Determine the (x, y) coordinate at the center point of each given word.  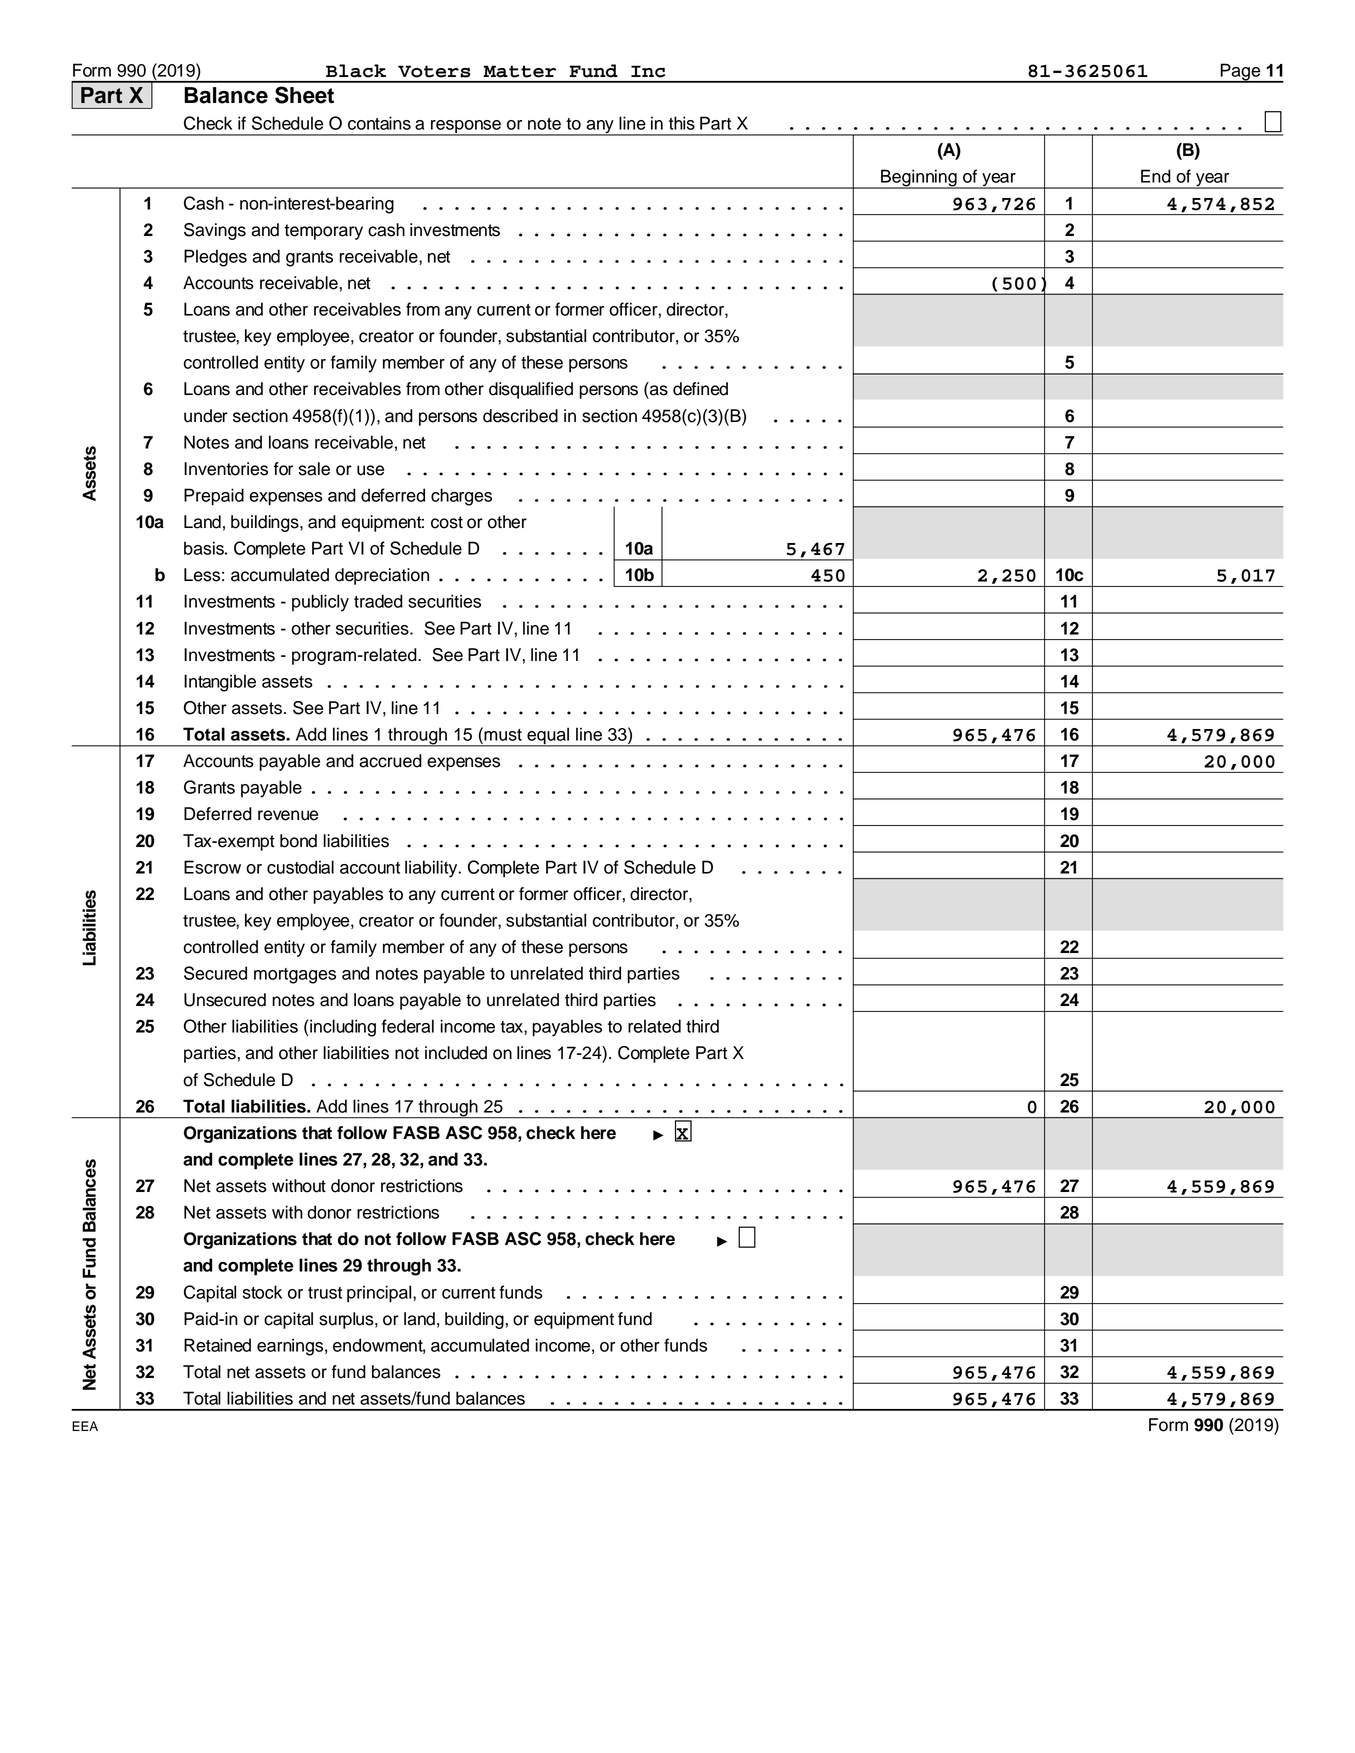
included (456, 1053)
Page (1241, 73)
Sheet (304, 95)
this (682, 123)
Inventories (226, 469)
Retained (217, 1345)
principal (380, 1294)
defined (700, 389)
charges (461, 497)
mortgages (295, 976)
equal (548, 737)
